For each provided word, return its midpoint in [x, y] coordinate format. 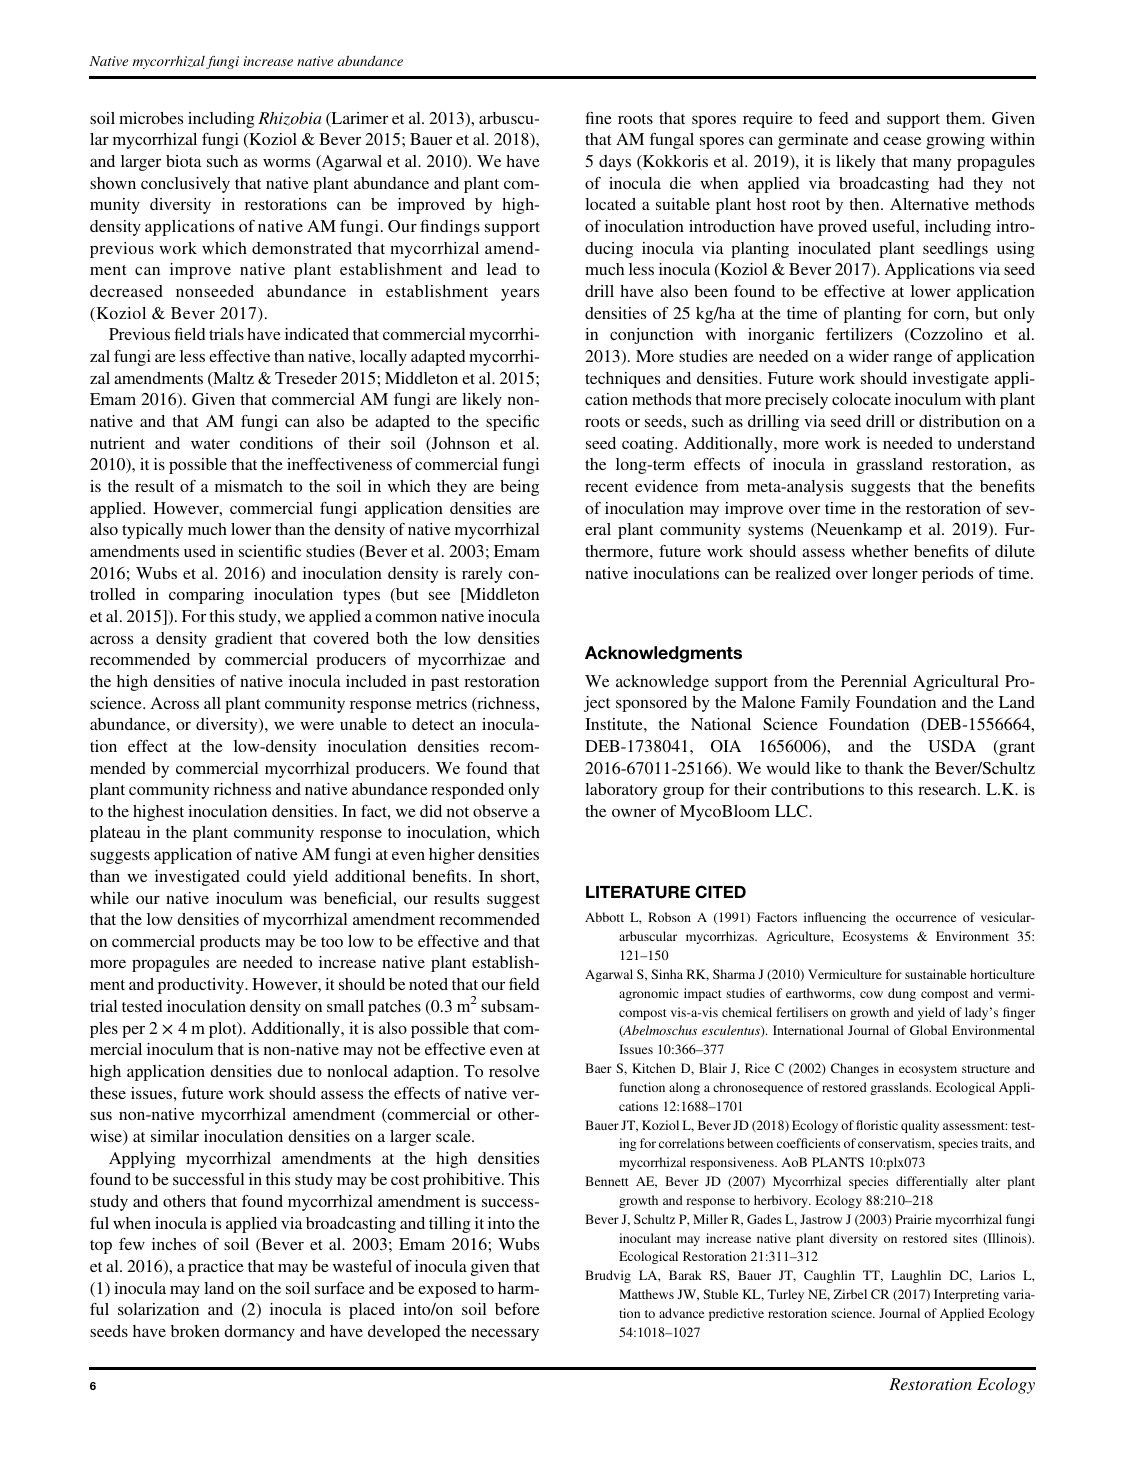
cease [902, 141]
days [615, 163]
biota [184, 161]
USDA [952, 746]
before [517, 1309]
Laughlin [916, 1276]
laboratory [621, 791]
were [317, 726]
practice [216, 1268]
